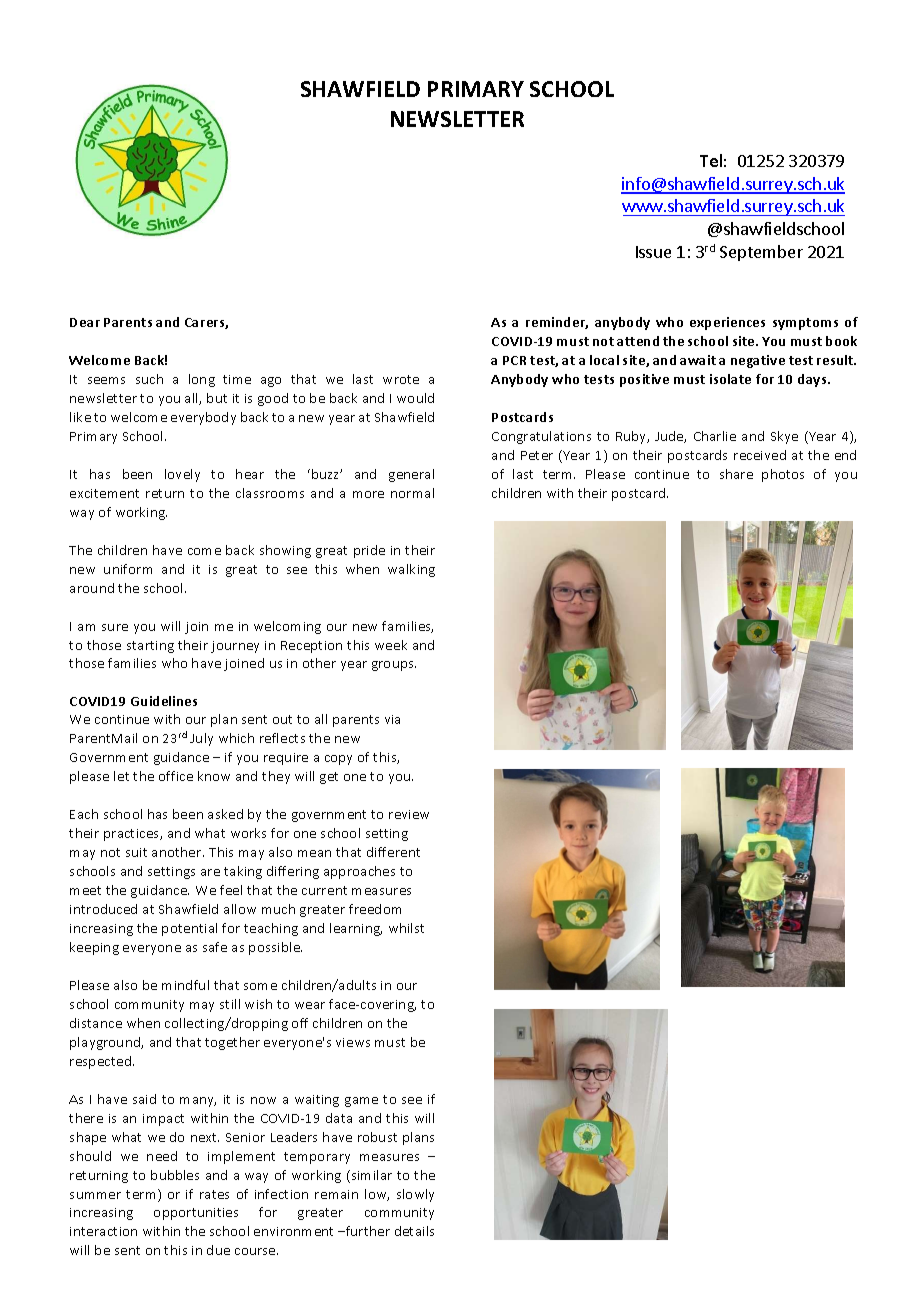 Image resolution: width=924 pixels, height=1308 pixels. Describe the element at coordinates (409, 814) in the document. I see `review` at that location.
